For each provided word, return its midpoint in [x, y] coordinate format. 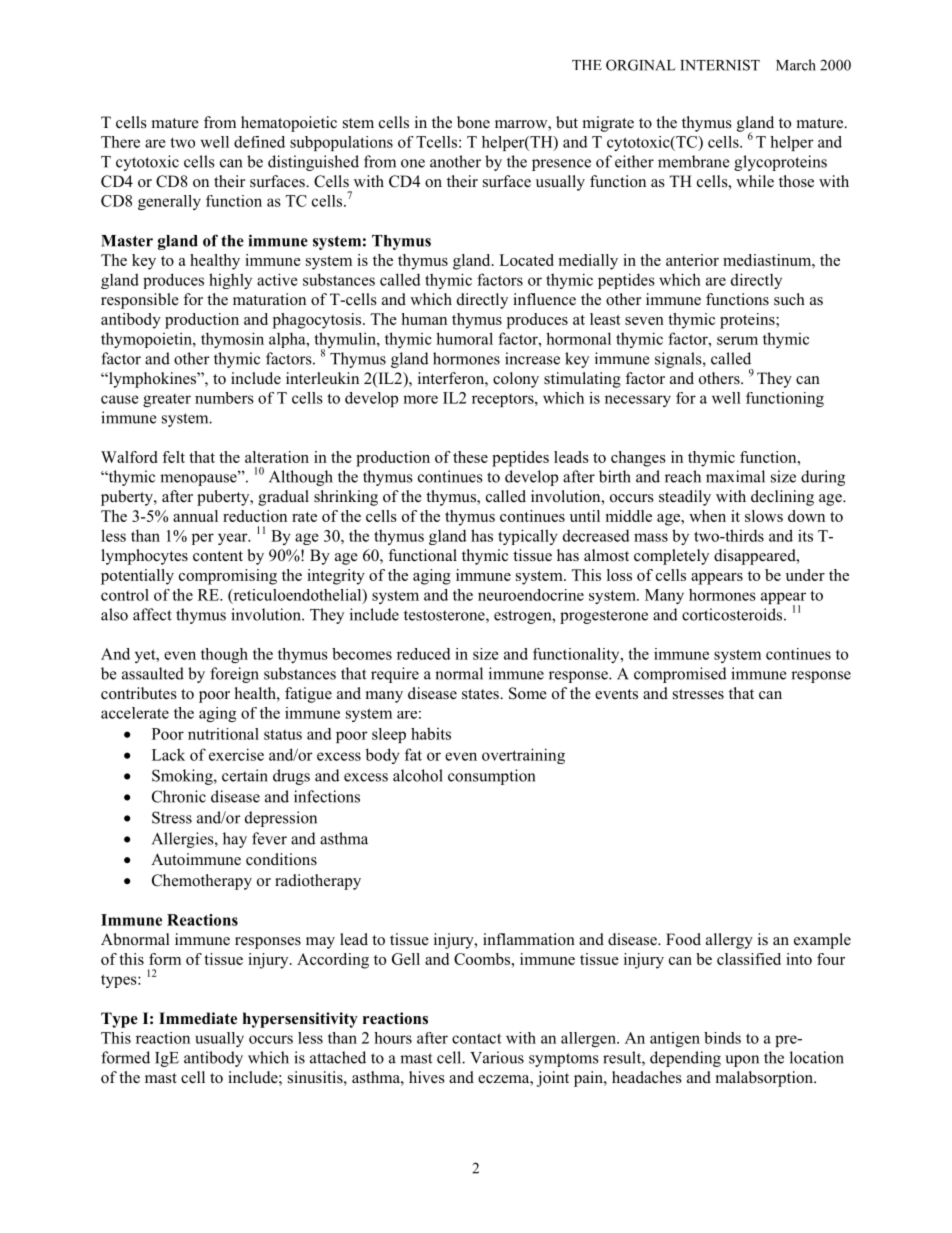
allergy [729, 941]
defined [259, 142]
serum [737, 340]
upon [742, 1061]
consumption [491, 777]
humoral [464, 338]
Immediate [198, 1018]
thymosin [232, 340]
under [805, 575]
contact [477, 1038]
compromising [228, 577]
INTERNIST [720, 65]
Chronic [179, 796]
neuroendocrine [531, 595]
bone [473, 122]
